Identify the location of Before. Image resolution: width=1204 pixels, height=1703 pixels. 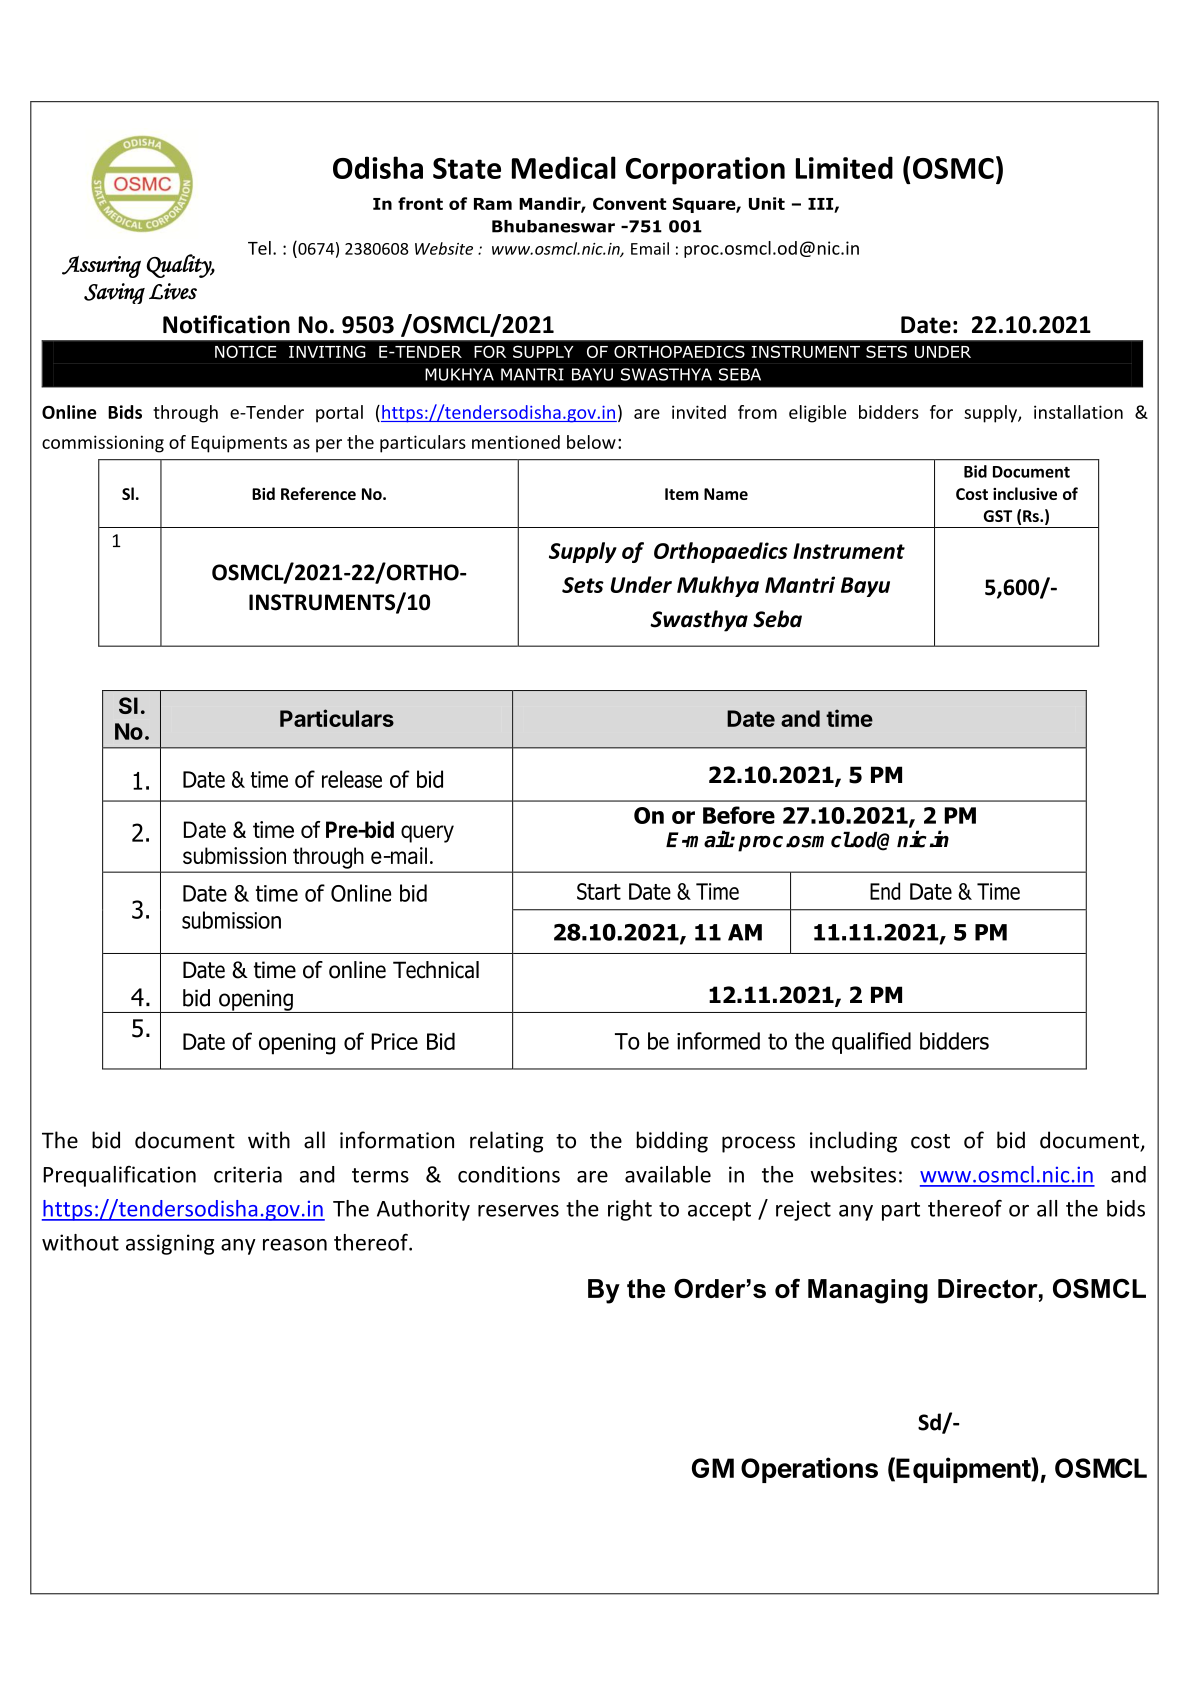
(739, 815).
